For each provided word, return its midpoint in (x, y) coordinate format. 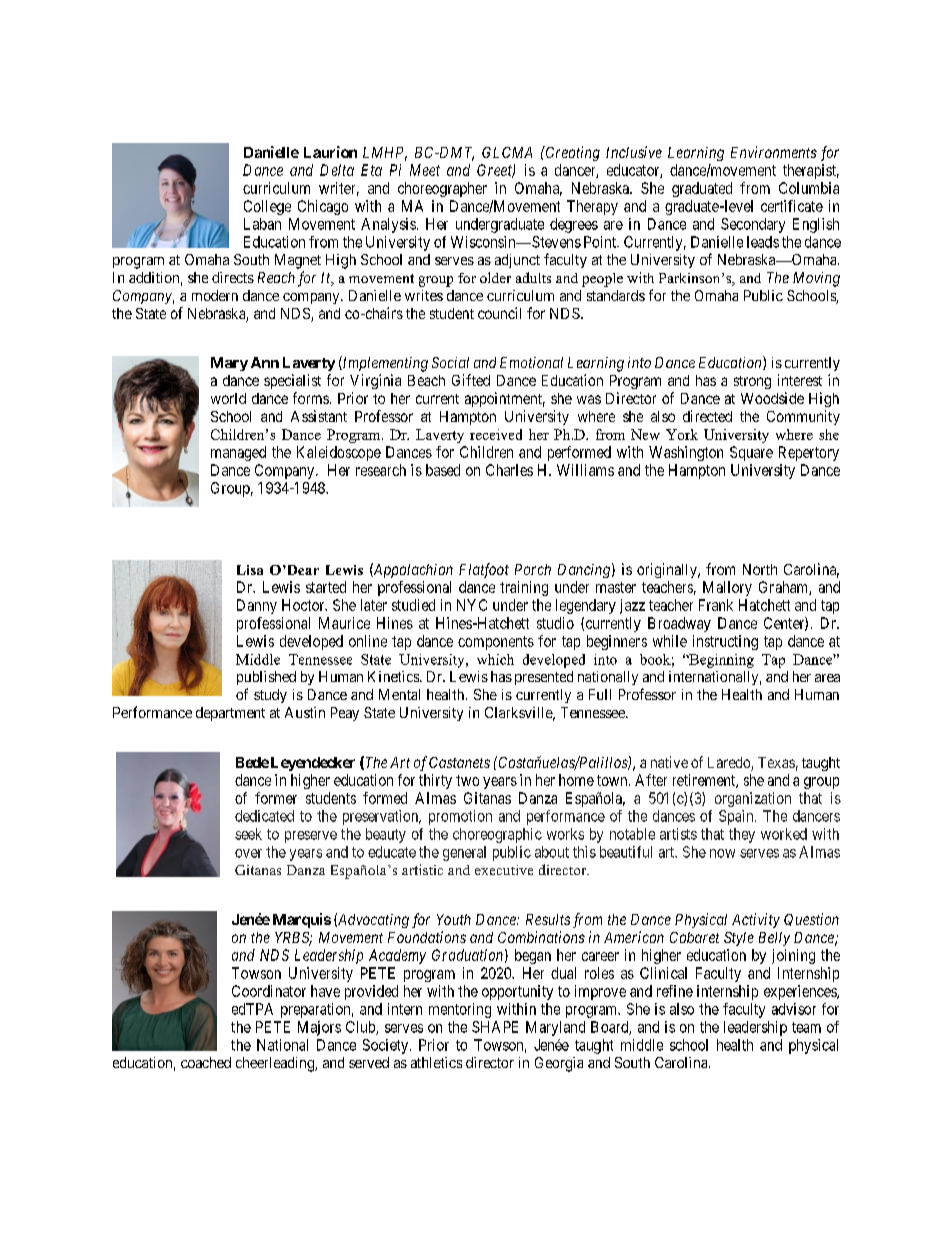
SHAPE (495, 1027)
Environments (774, 152)
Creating (572, 153)
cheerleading (276, 1064)
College (267, 207)
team (806, 1027)
